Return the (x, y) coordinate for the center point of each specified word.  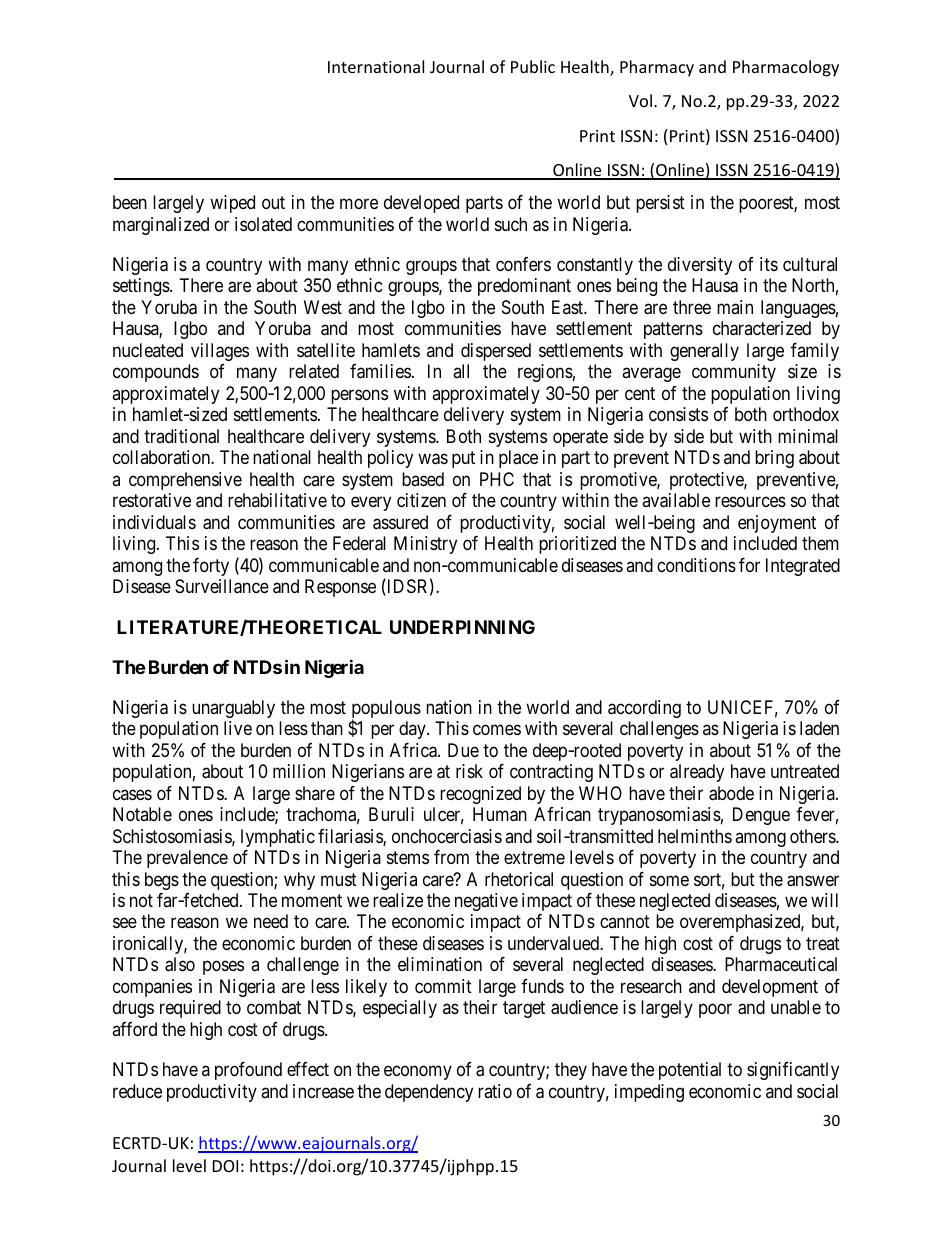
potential (690, 1071)
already (697, 773)
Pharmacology (786, 68)
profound (248, 1071)
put (463, 459)
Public (533, 66)
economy (418, 1073)
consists (678, 414)
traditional (181, 436)
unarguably (233, 709)
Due (463, 750)
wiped (232, 204)
